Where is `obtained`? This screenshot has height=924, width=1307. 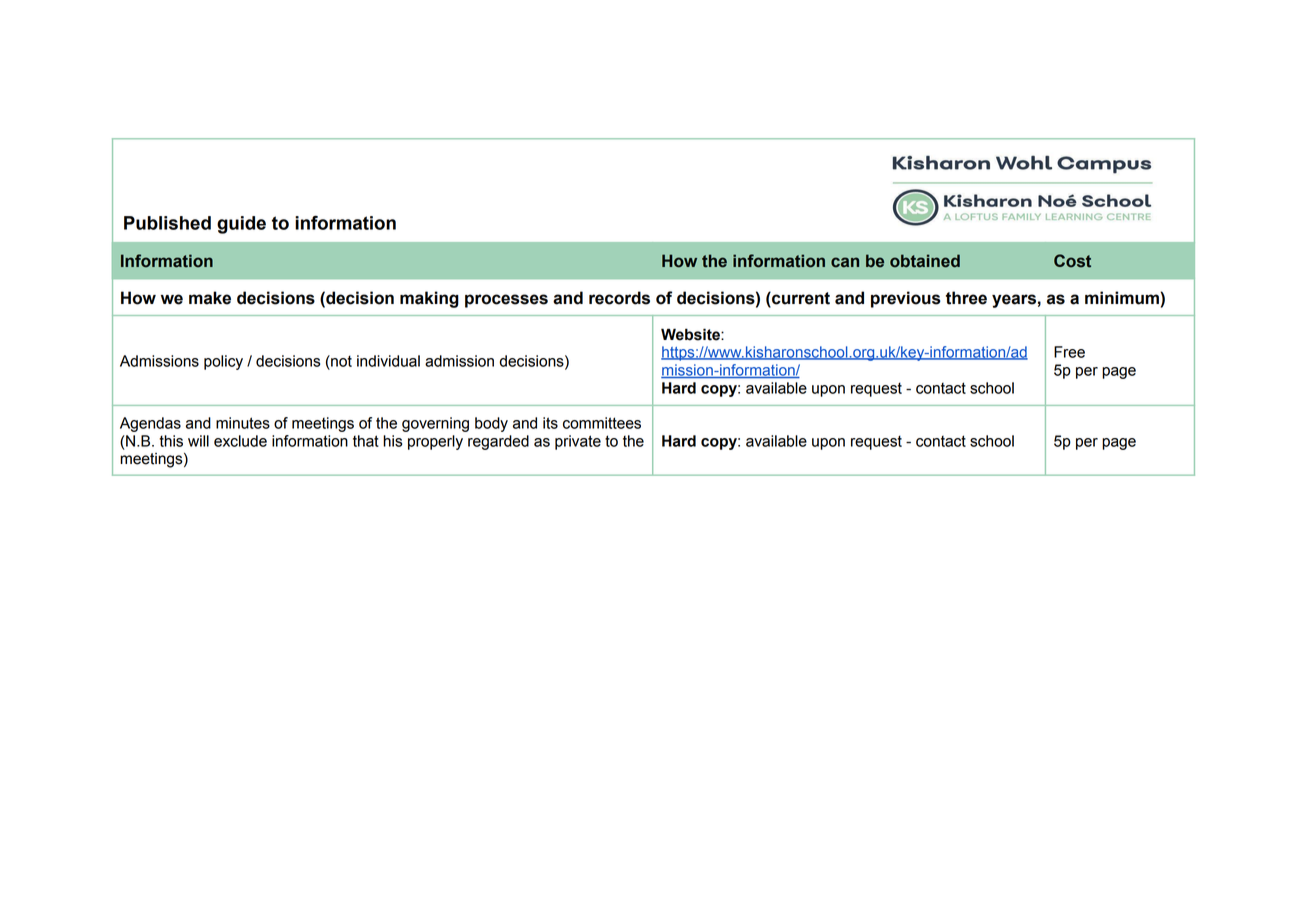
obtained is located at coordinates (925, 261).
